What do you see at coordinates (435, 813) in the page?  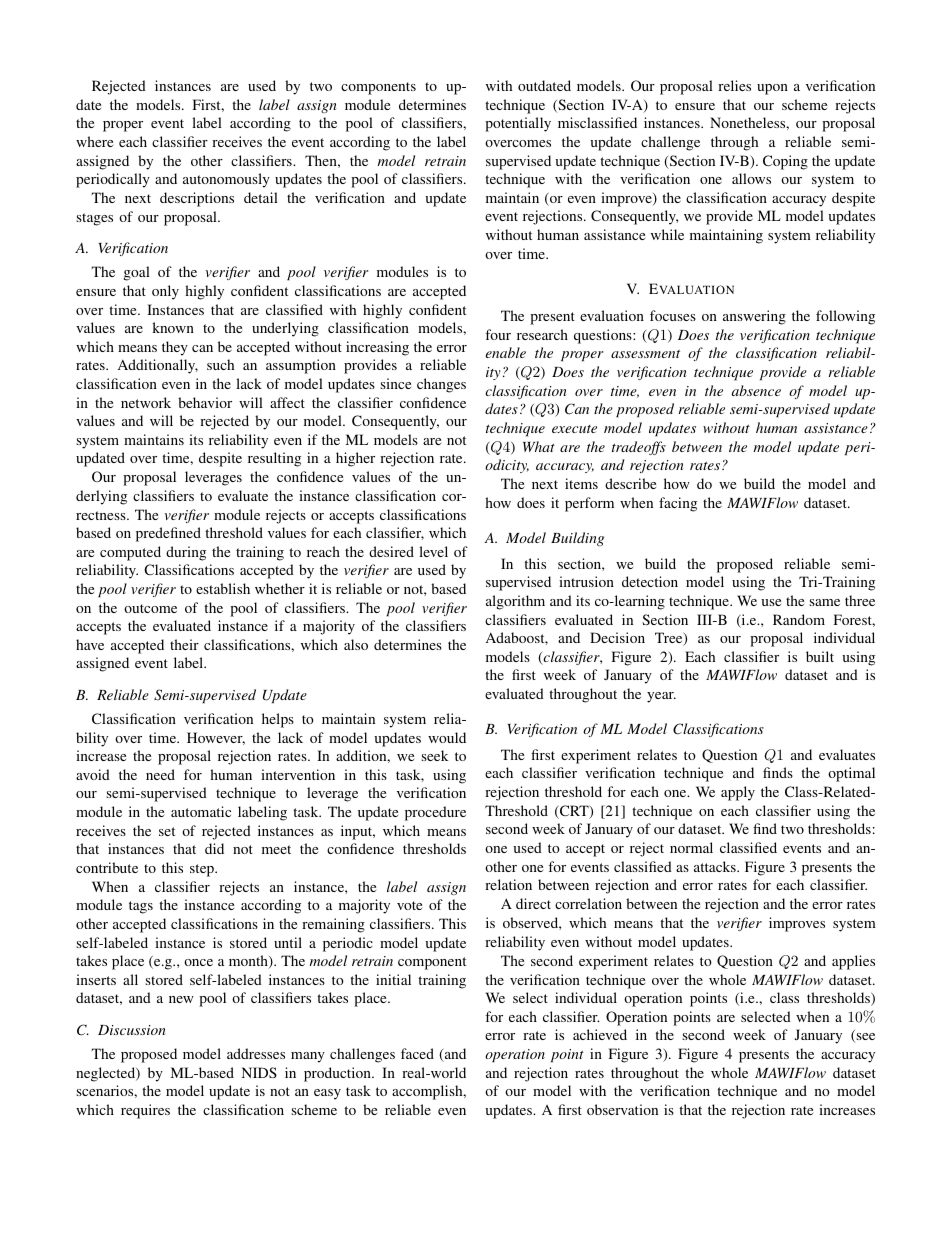 I see `procedure` at bounding box center [435, 813].
